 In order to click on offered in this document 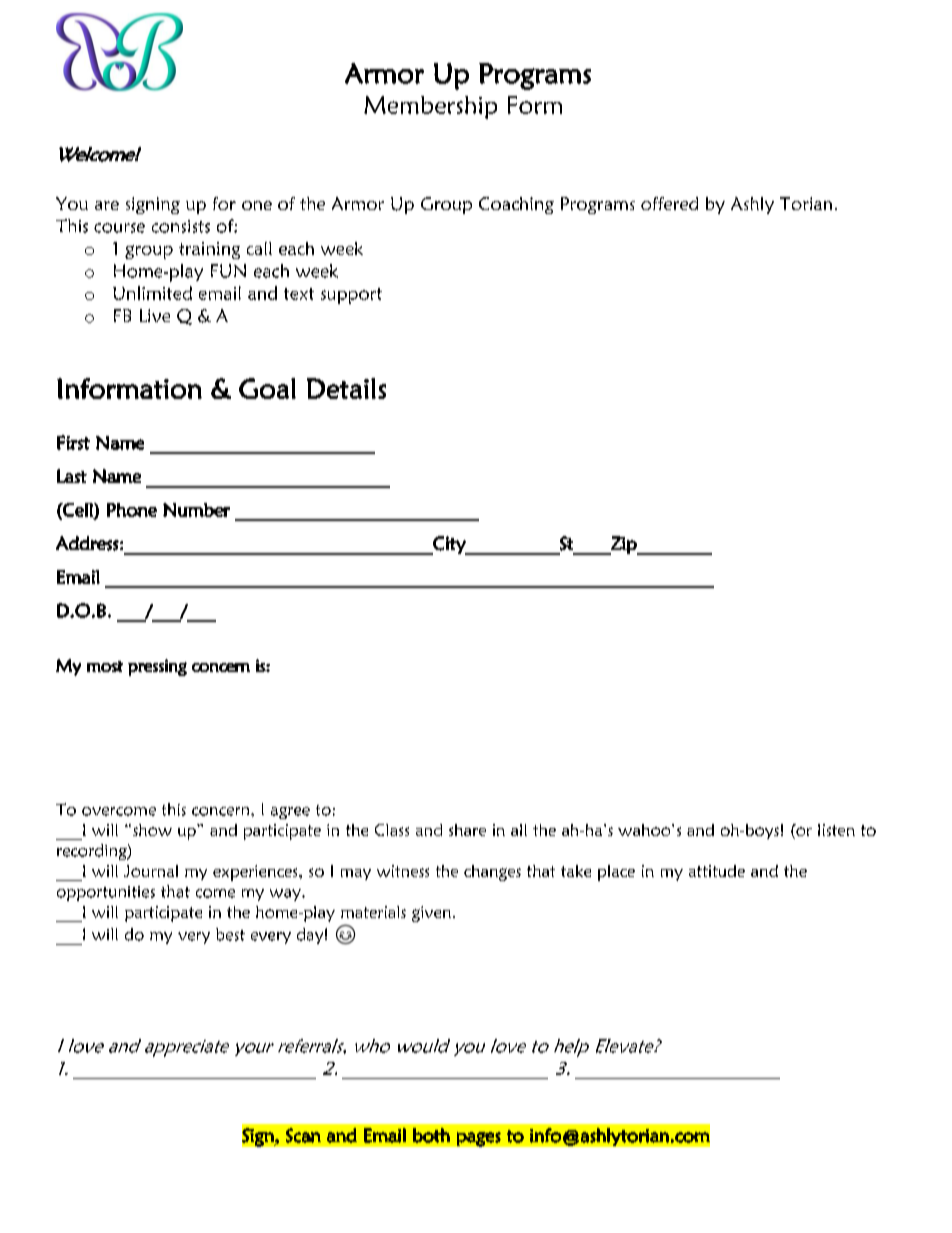, I will do `click(669, 203)`.
